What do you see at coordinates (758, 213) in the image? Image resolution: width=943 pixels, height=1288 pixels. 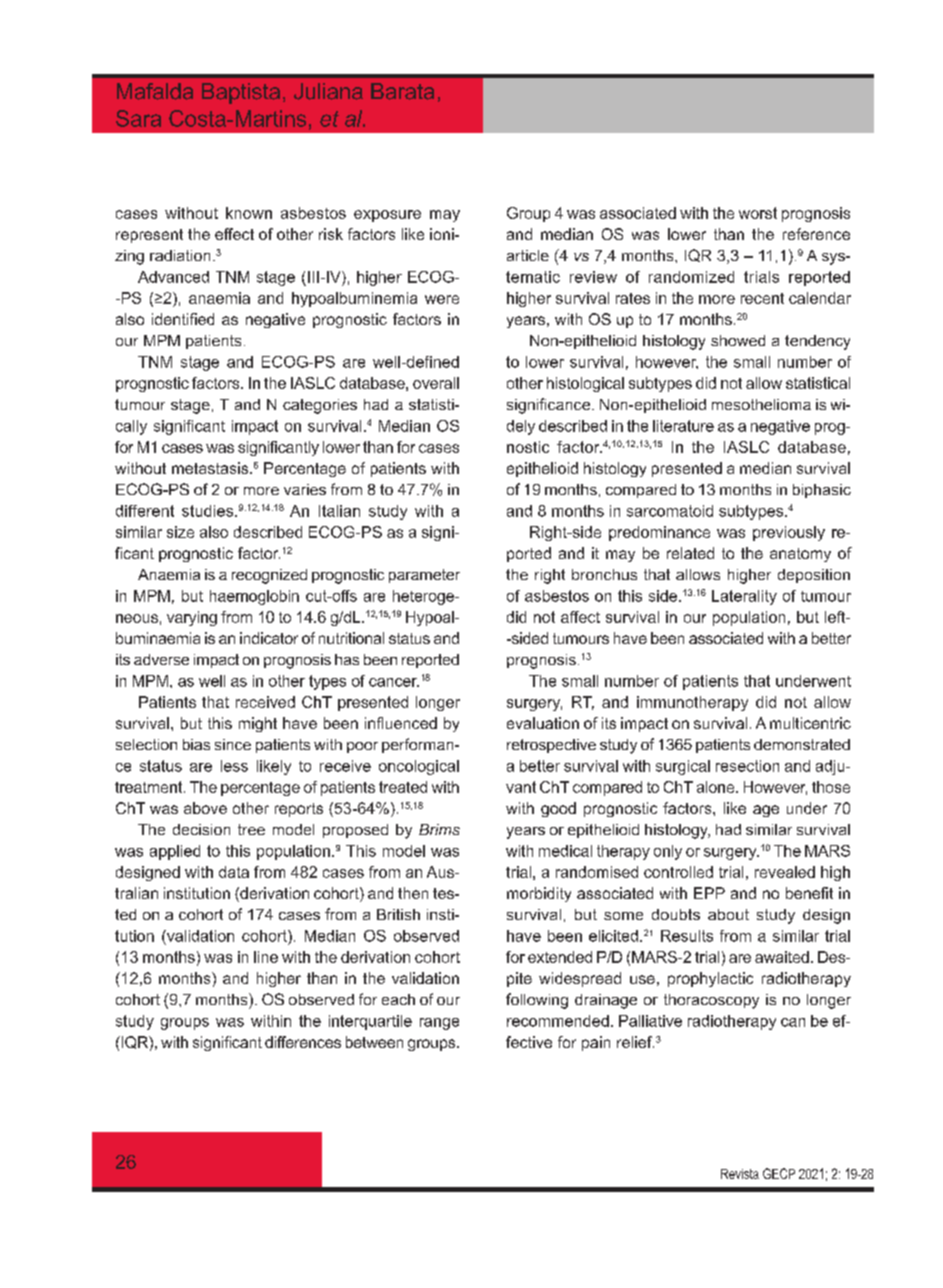 I see `worst` at bounding box center [758, 213].
